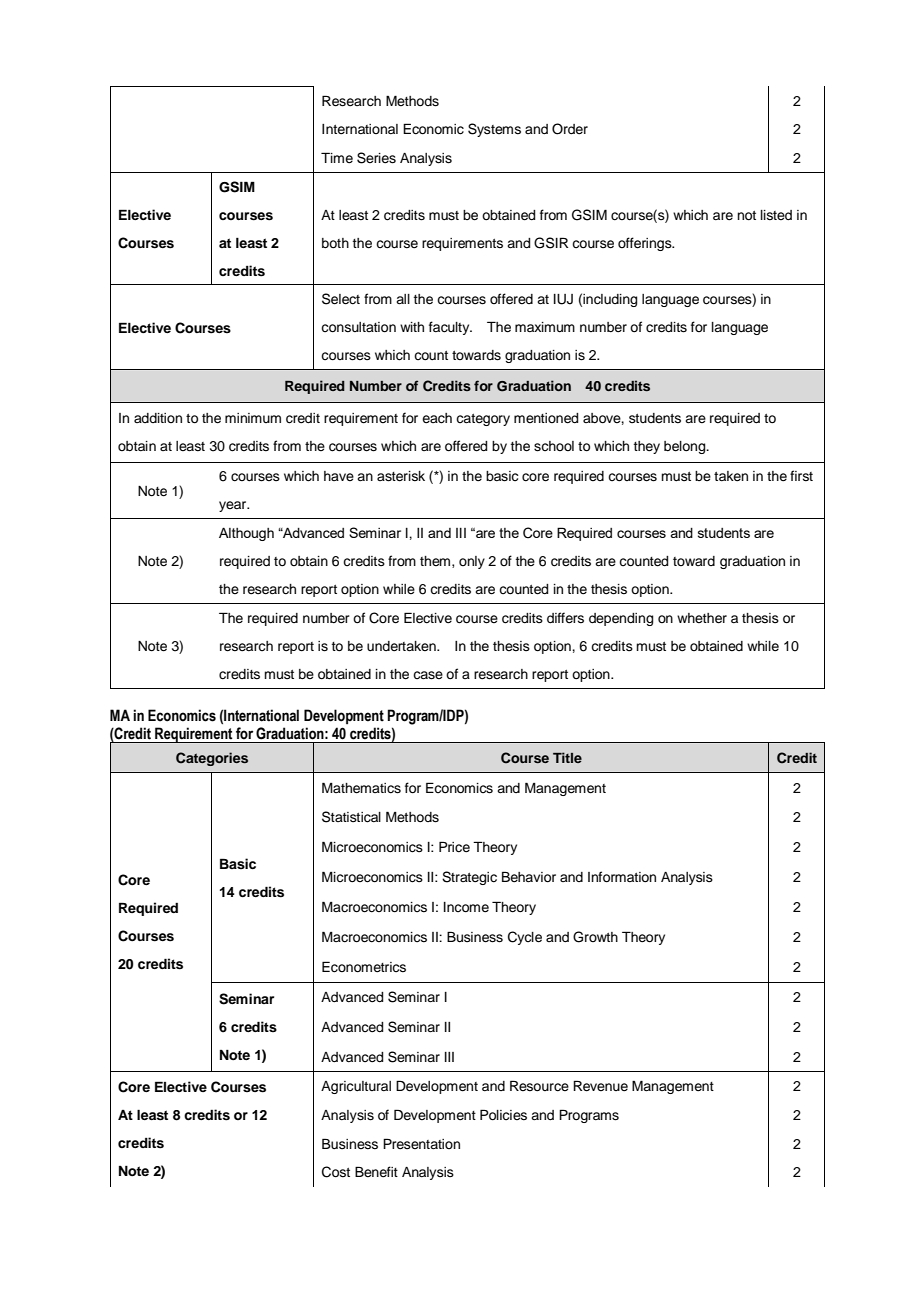 The width and height of the page is (924, 1308). What do you see at coordinates (336, 1172) in the page?
I see `Cost` at bounding box center [336, 1172].
